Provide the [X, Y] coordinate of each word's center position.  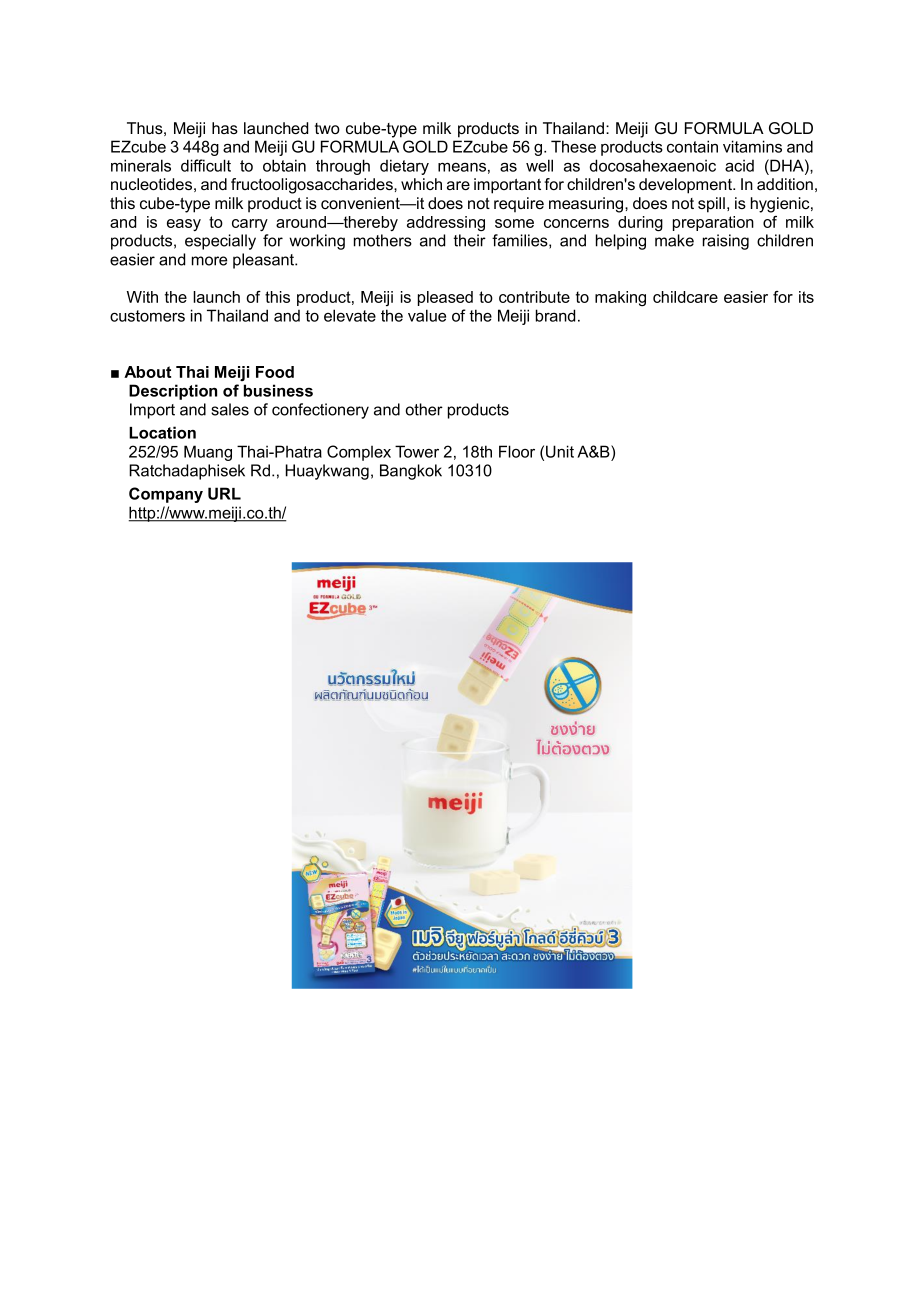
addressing [446, 223]
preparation [713, 223]
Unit [560, 451]
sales [230, 409]
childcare [685, 297]
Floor [517, 451]
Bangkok [411, 472]
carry [250, 225]
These [573, 146]
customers [147, 316]
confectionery [320, 411]
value [427, 315]
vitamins [752, 146]
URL [224, 493]
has [225, 128]
